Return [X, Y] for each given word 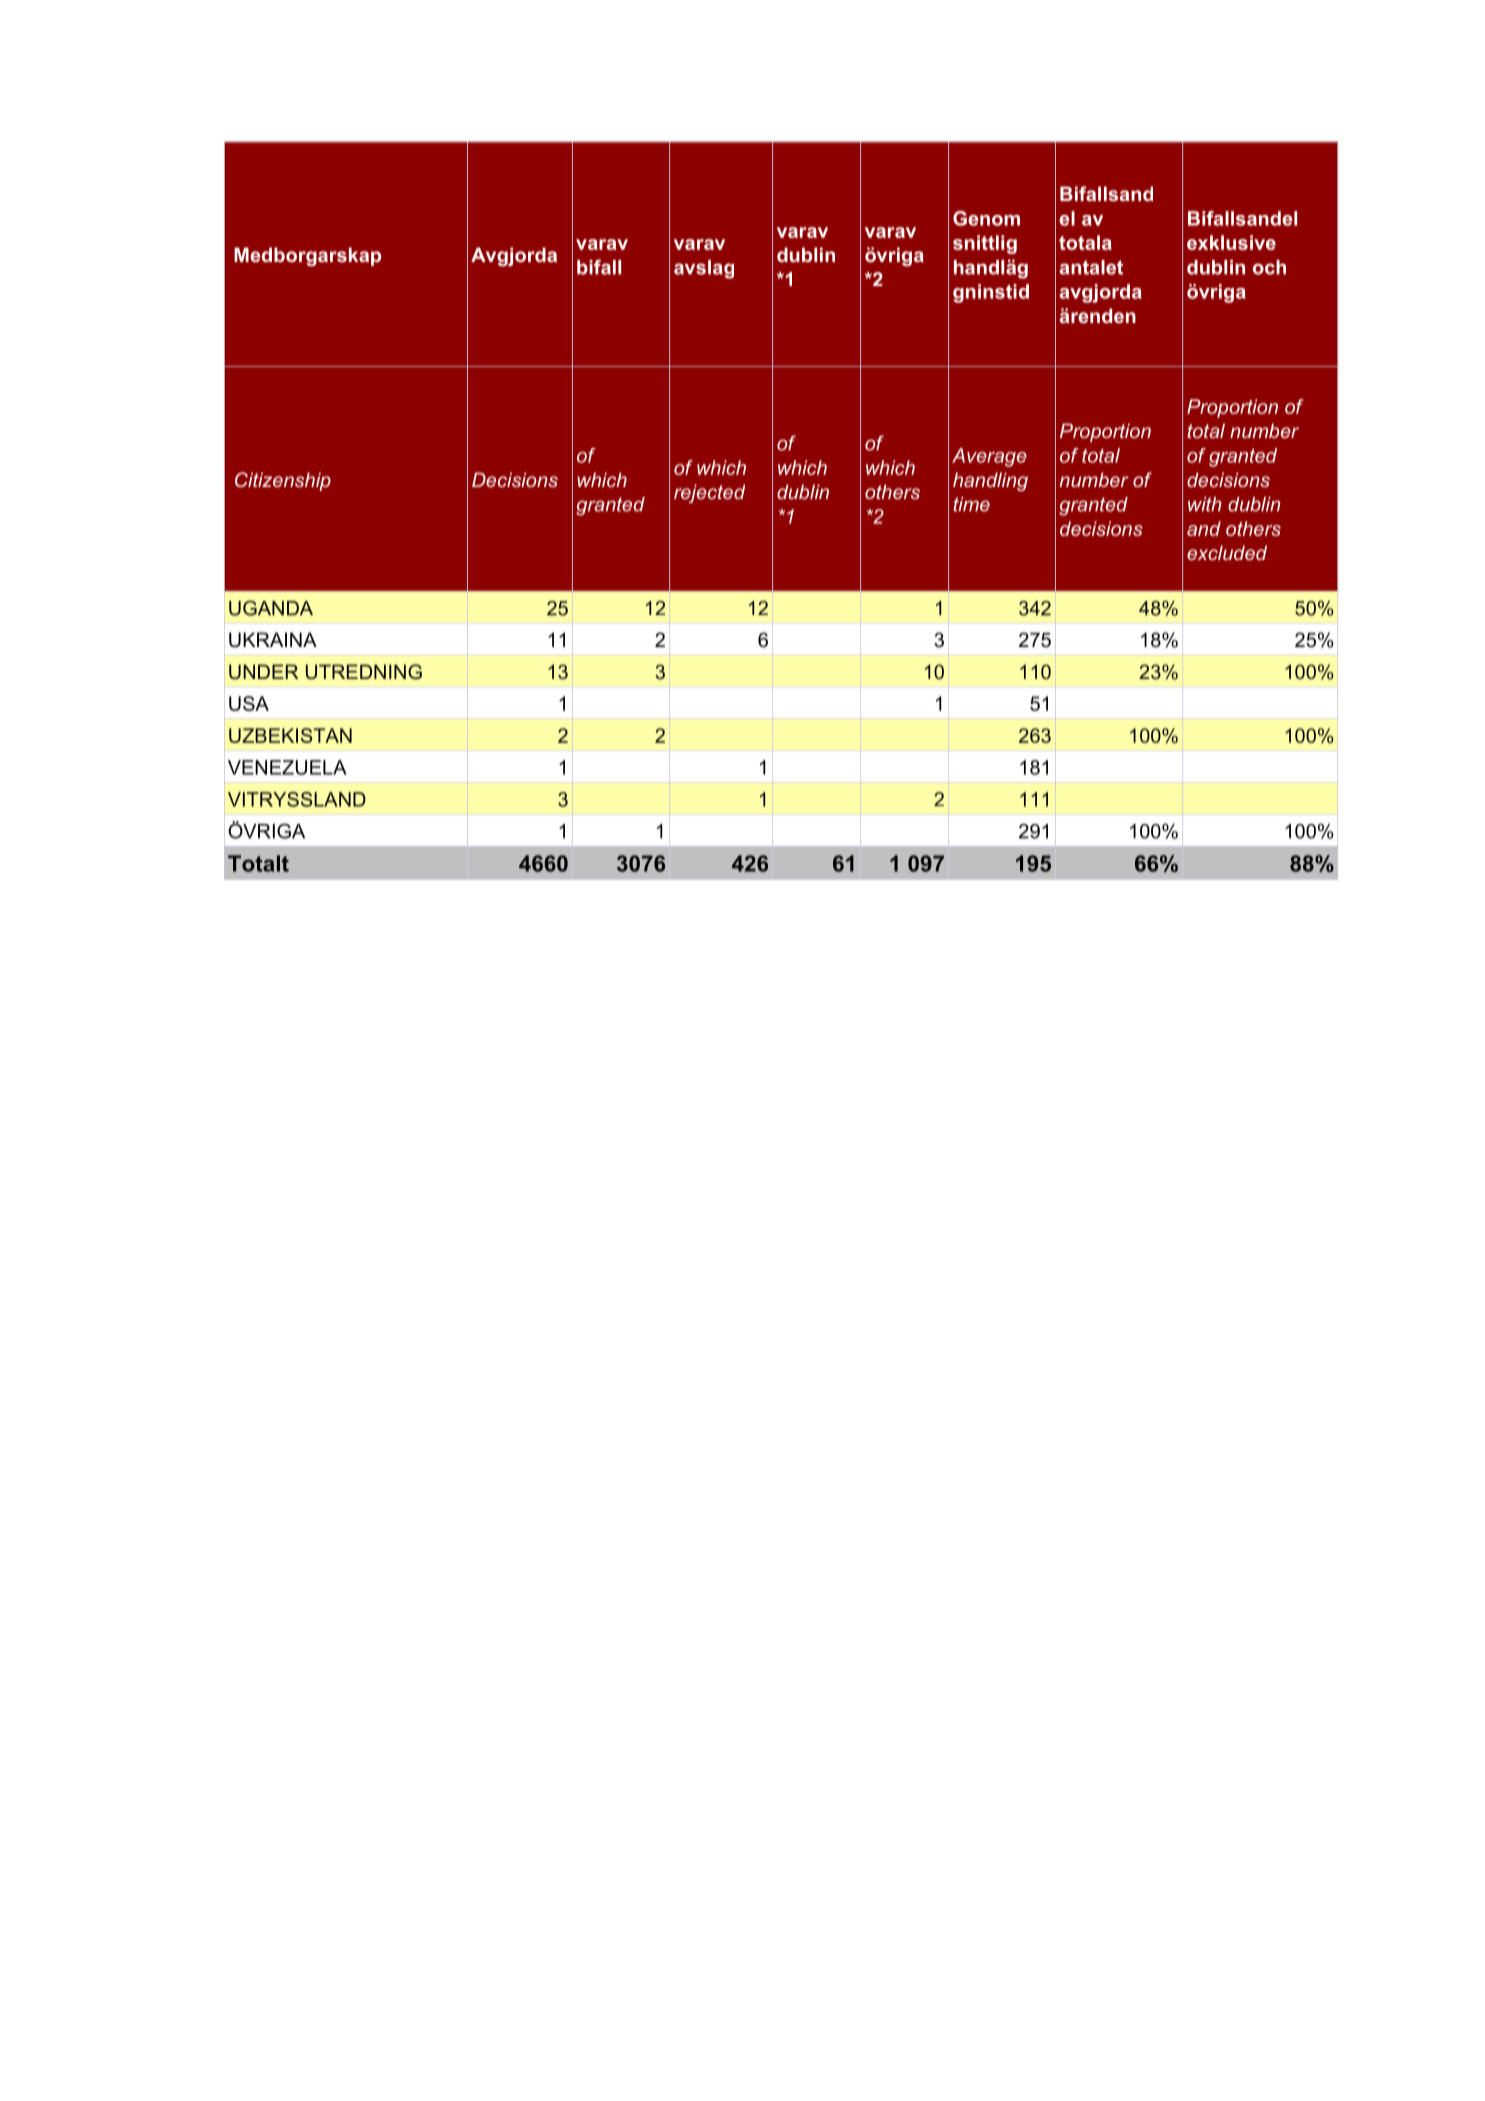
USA [249, 703]
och [1269, 267]
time [971, 504]
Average [989, 457]
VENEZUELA [287, 767]
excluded [1227, 552]
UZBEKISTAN [290, 735]
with [1205, 504]
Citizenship [283, 481]
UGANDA [271, 608]
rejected [709, 493]
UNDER [263, 671]
